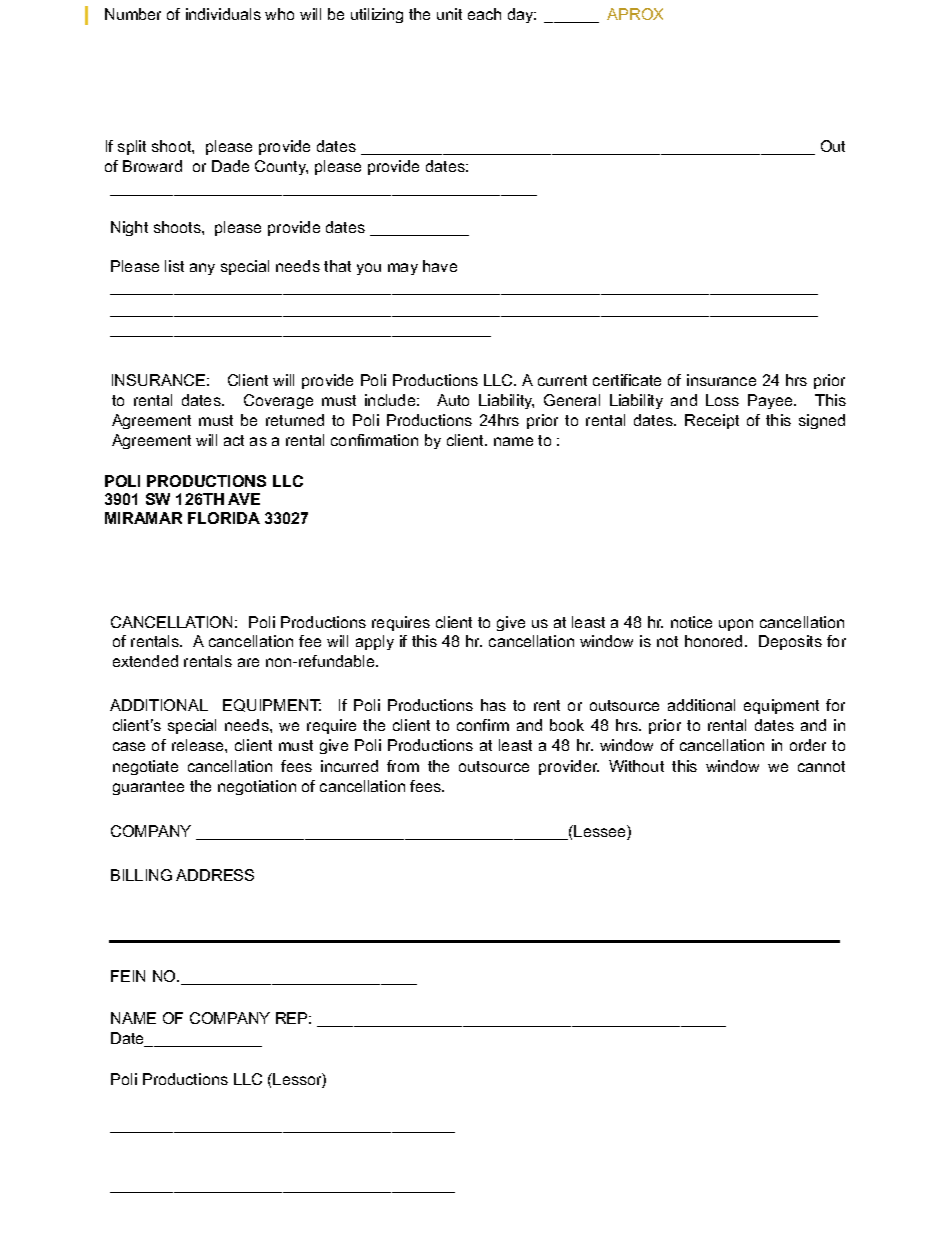  I want to click on FLORIDA, so click(224, 518).
